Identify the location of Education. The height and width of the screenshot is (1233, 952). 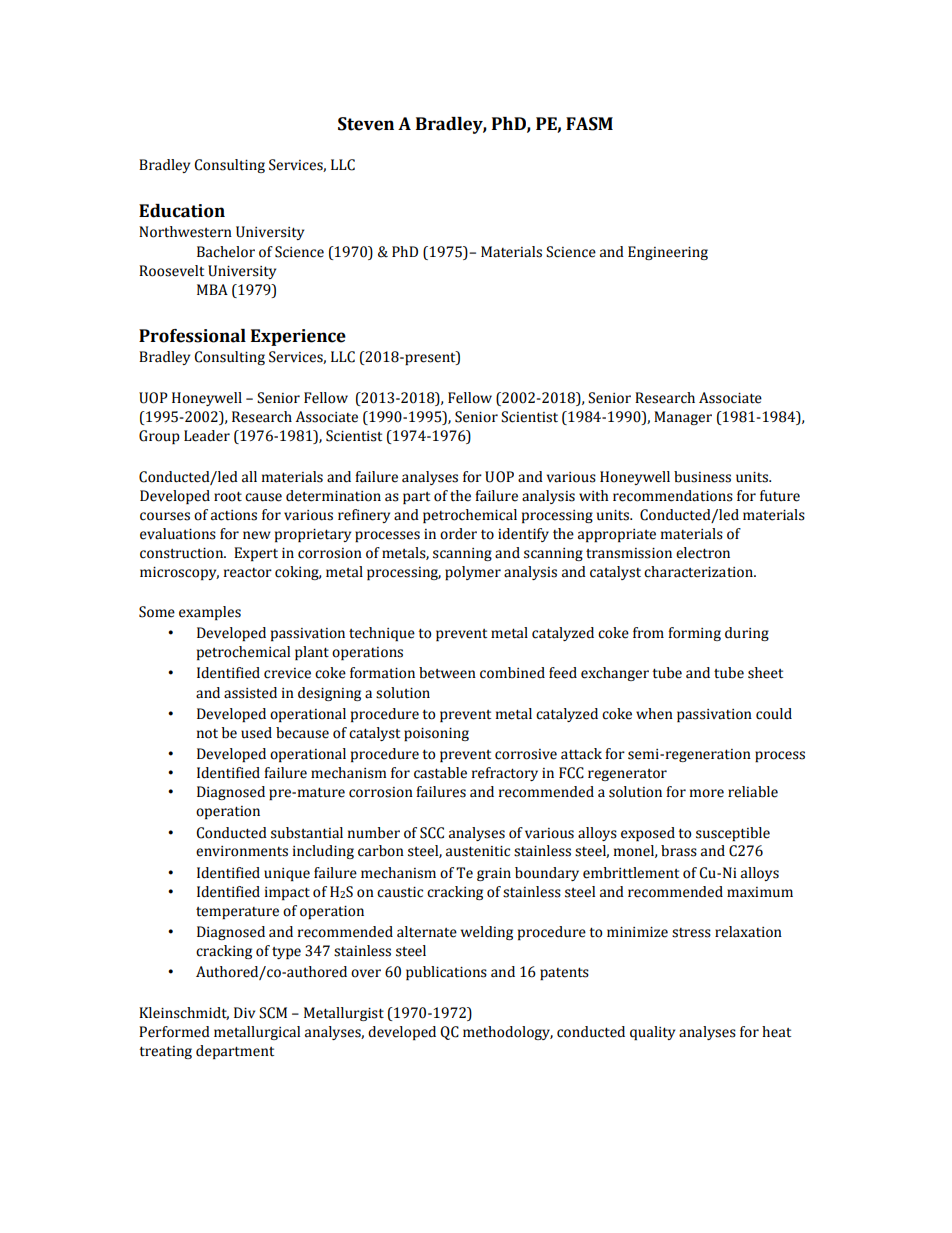
(182, 211).
